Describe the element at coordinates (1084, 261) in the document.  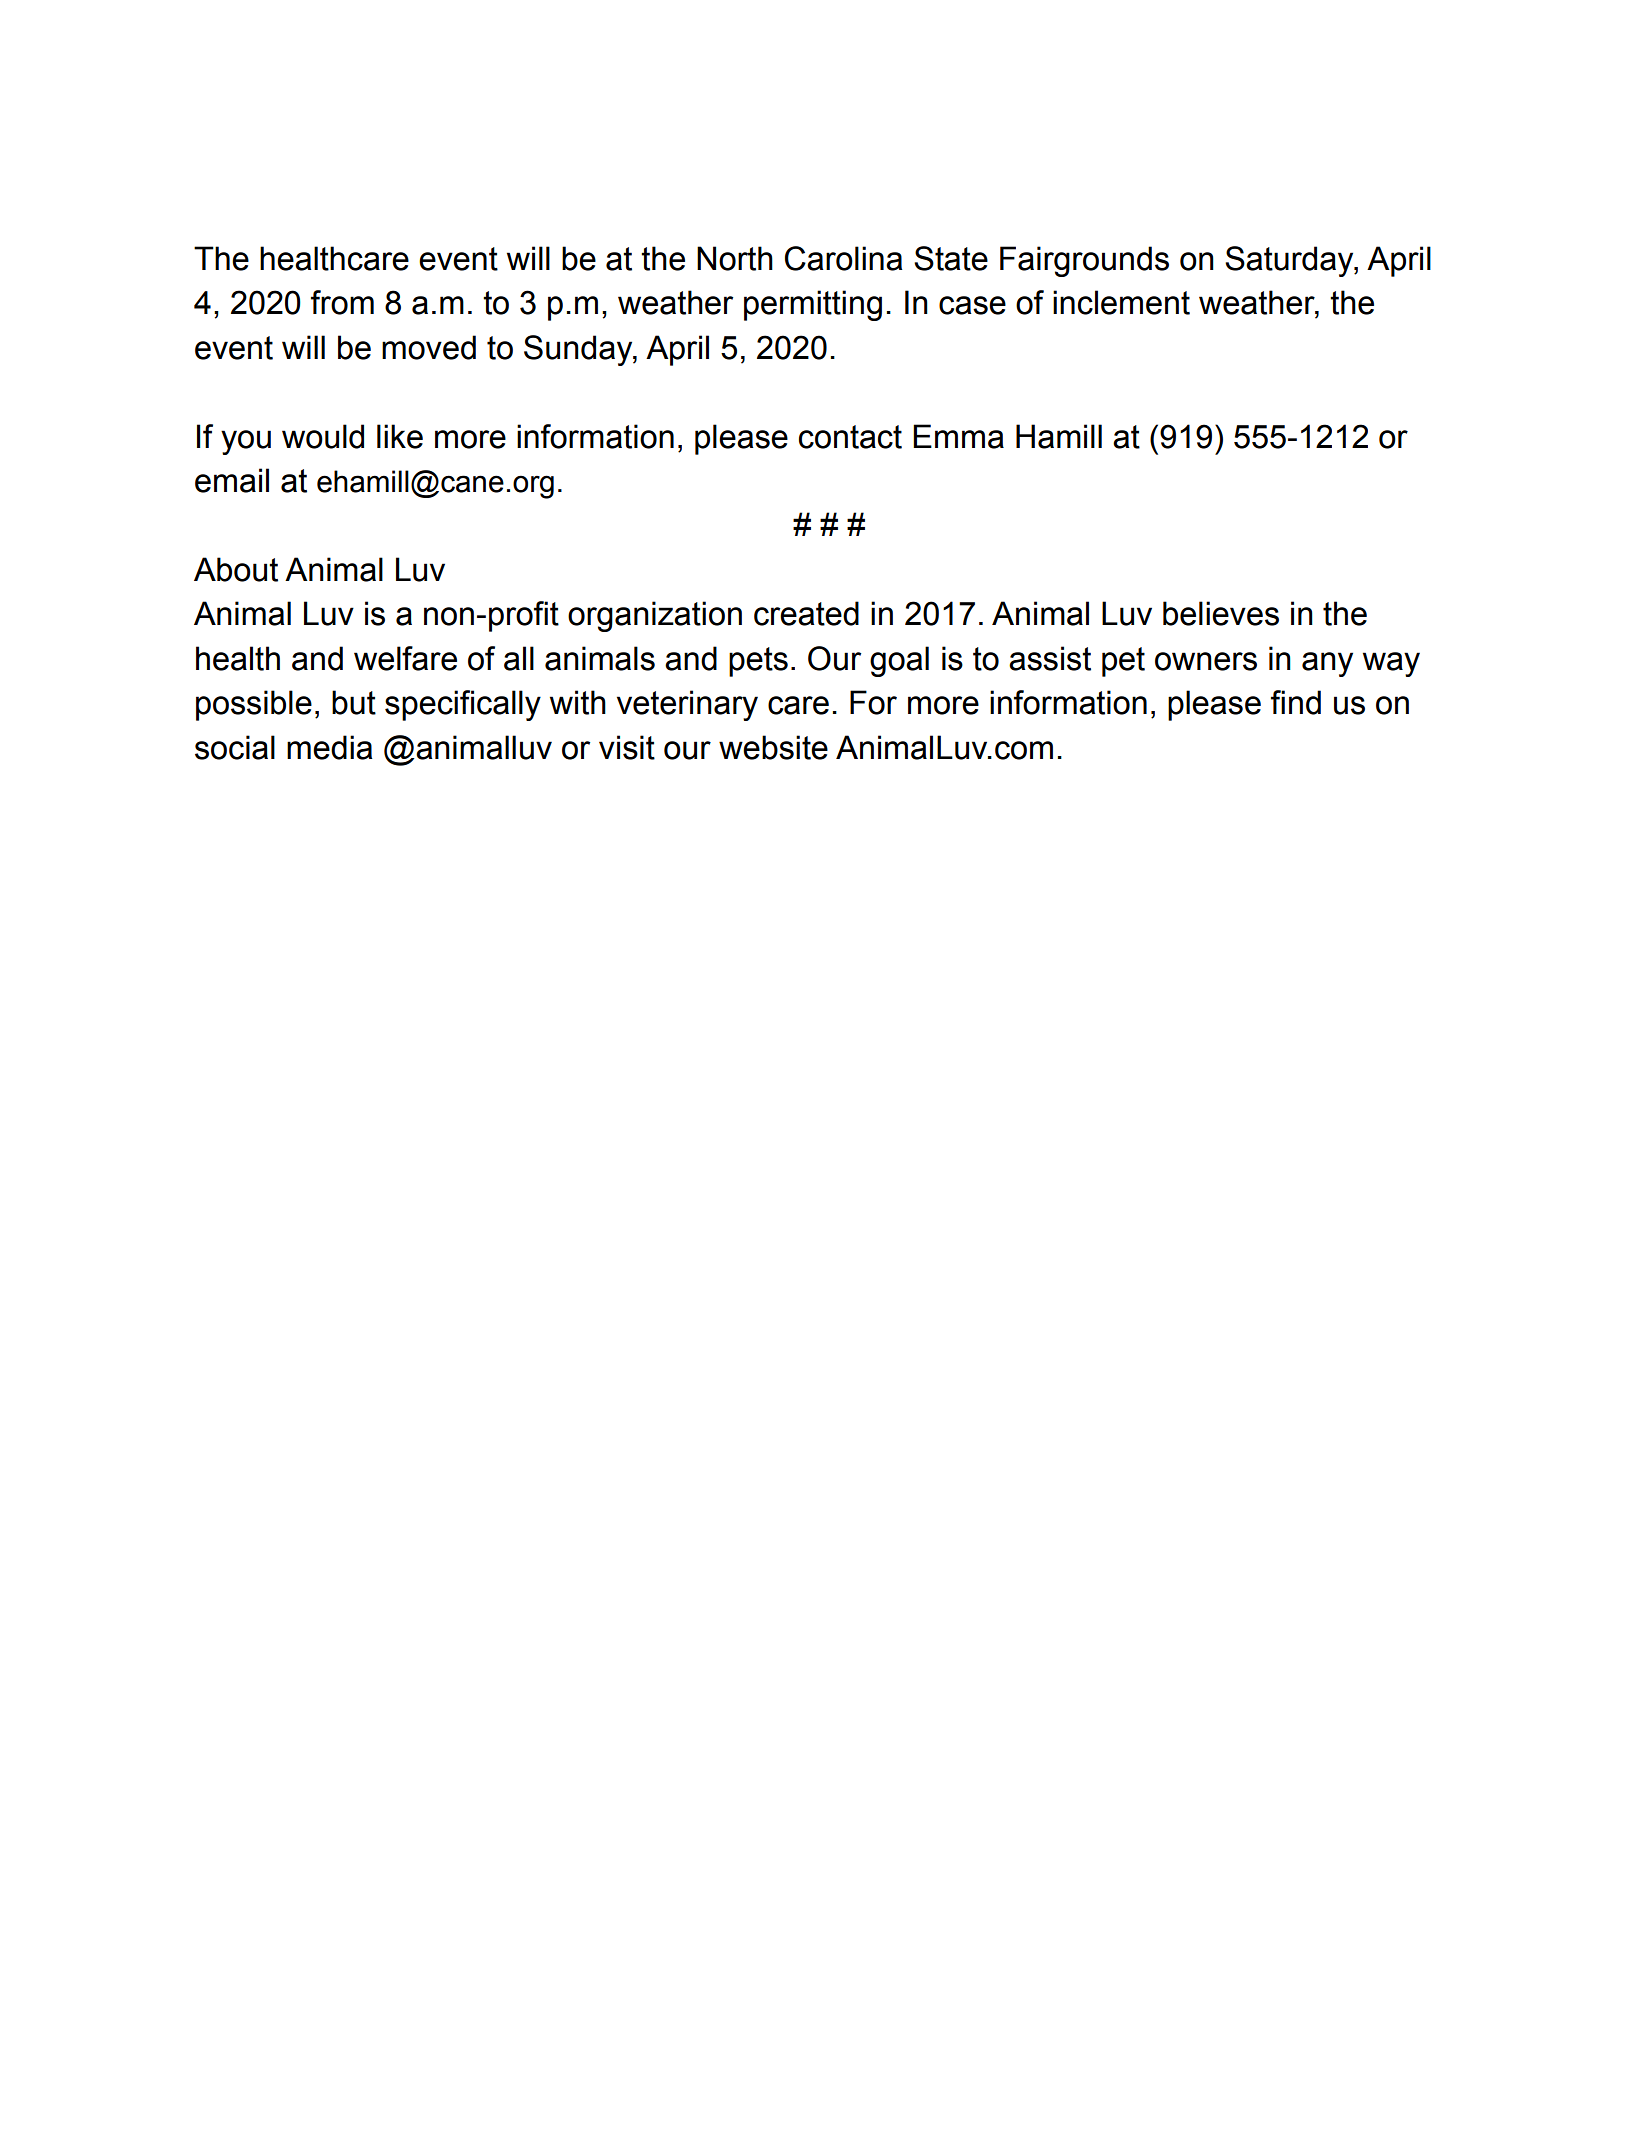
I see `Fairgrounds` at that location.
